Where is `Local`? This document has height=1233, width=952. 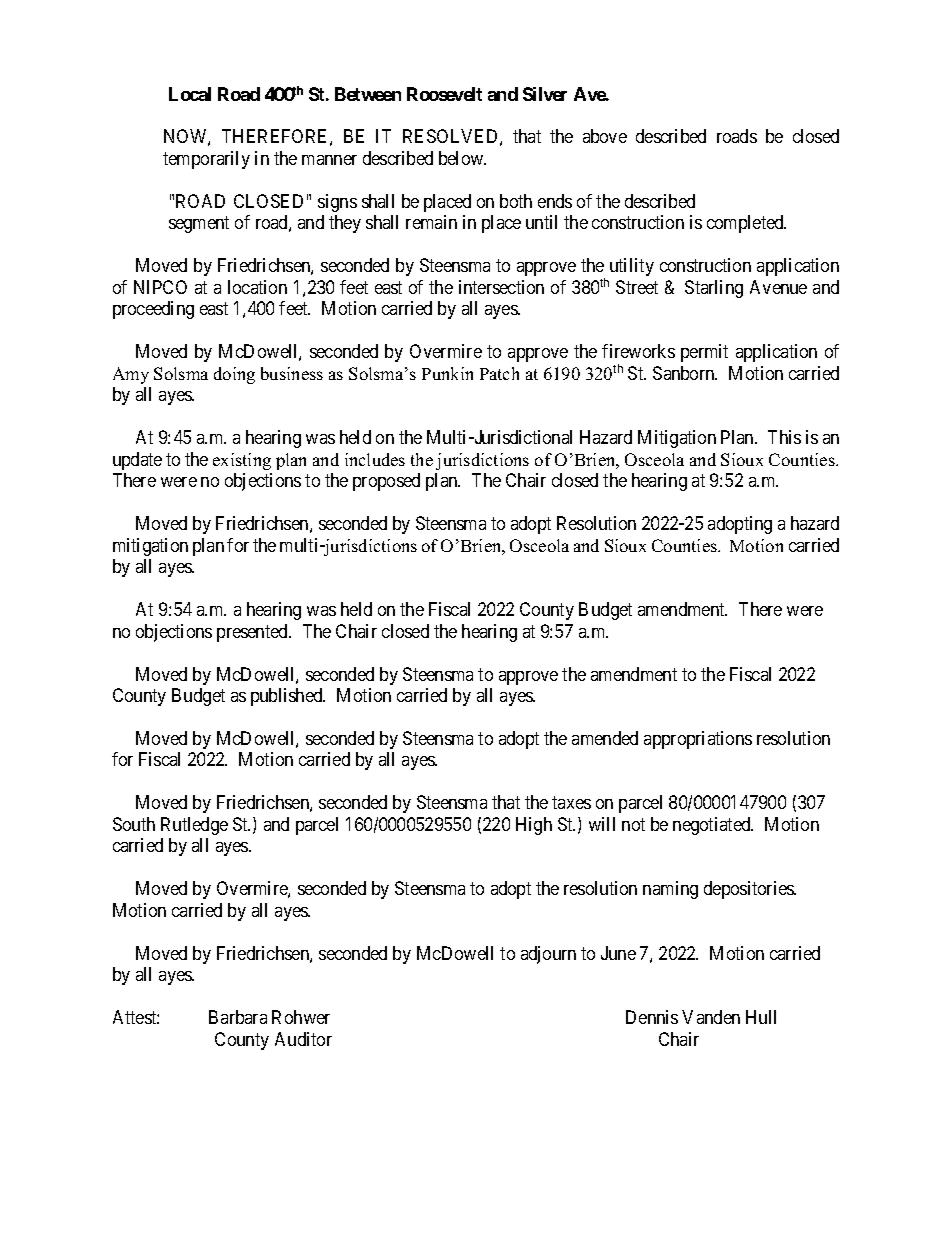 Local is located at coordinates (190, 94).
